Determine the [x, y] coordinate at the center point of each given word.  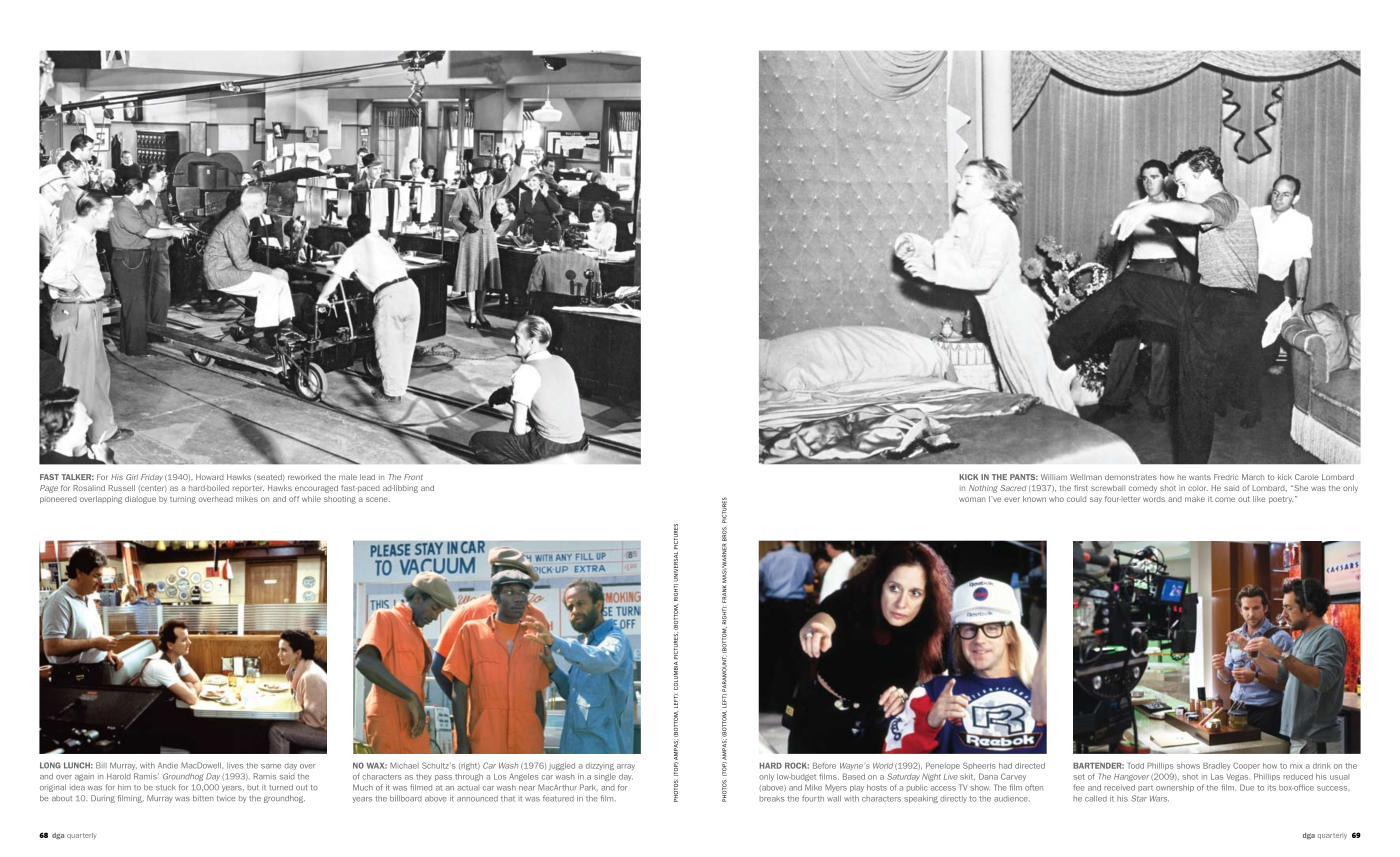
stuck [166, 787]
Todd [1136, 766]
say [1096, 500]
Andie [168, 765]
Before [824, 766]
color [1198, 488]
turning [183, 500]
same [271, 766]
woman [972, 499]
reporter [248, 489]
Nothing [983, 489]
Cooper [1246, 766]
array [626, 767]
